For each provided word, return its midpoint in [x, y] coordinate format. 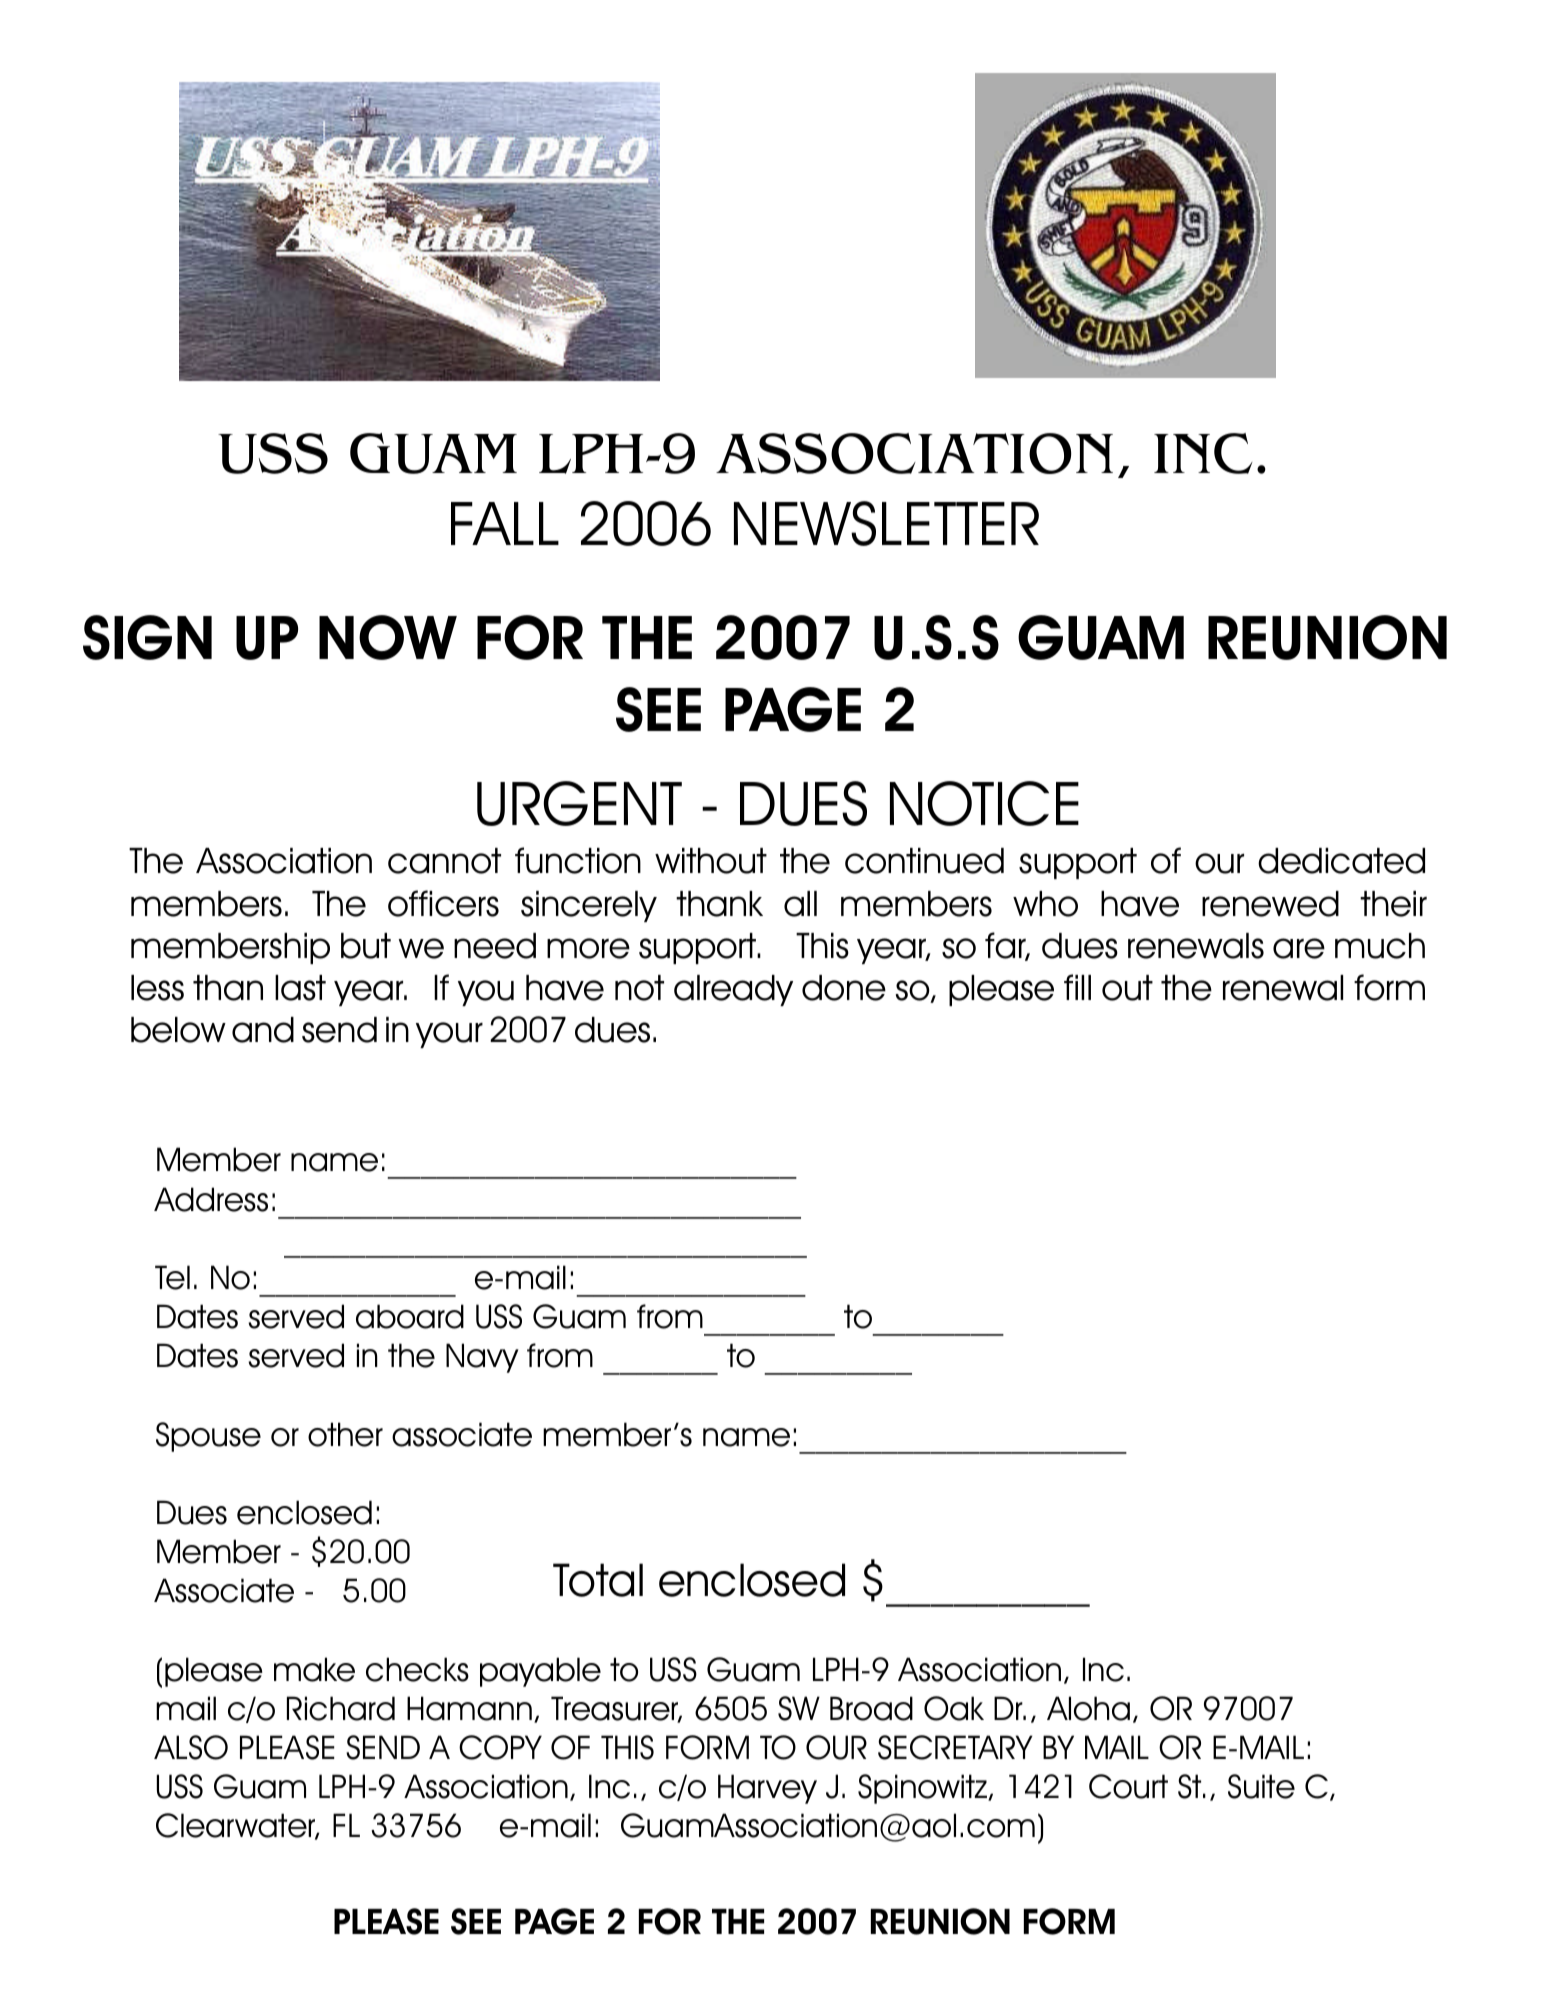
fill [1077, 987]
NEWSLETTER [886, 523]
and [263, 1030]
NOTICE [984, 803]
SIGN [147, 637]
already [733, 990]
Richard [341, 1708]
